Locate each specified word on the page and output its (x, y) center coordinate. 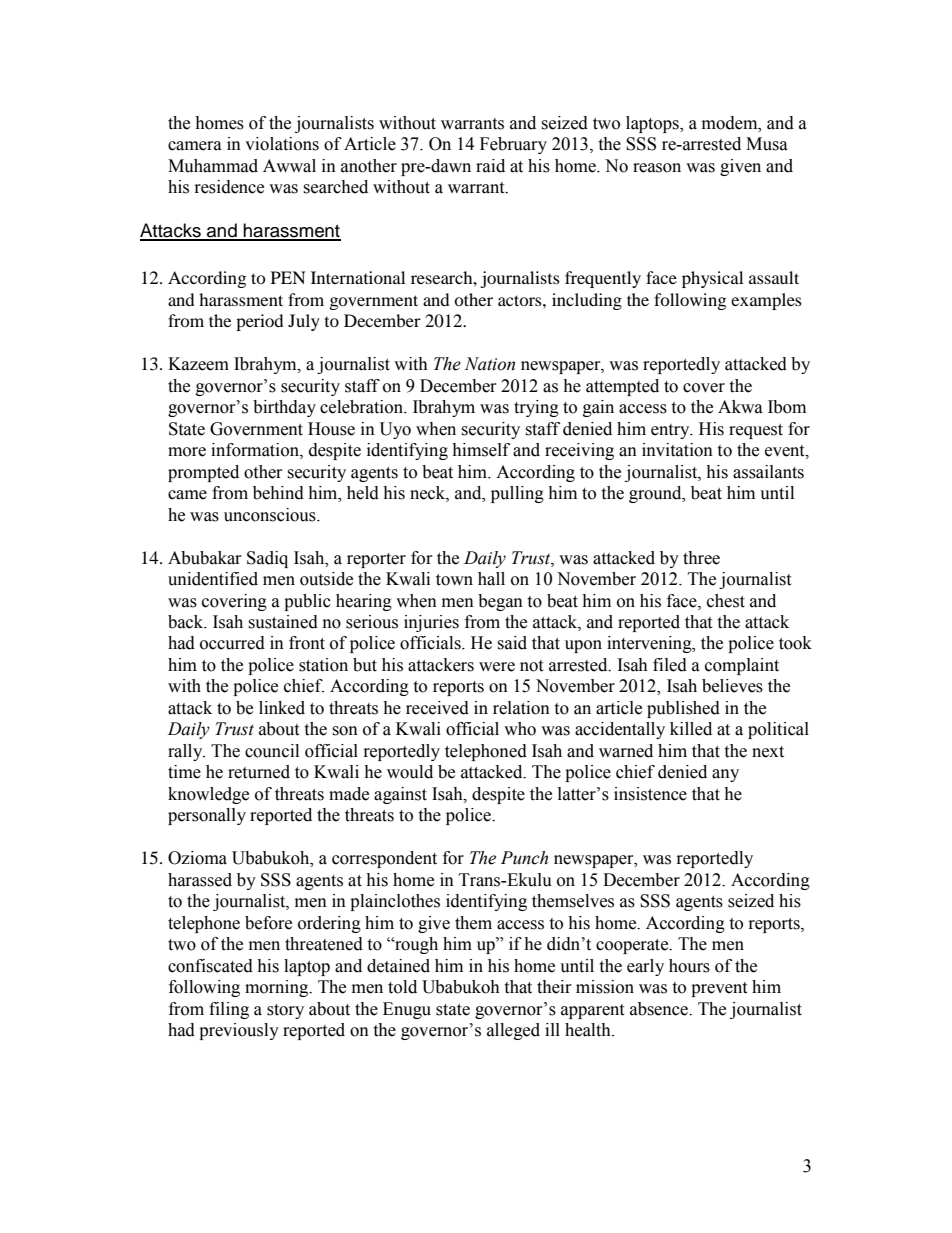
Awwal (289, 166)
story (285, 1011)
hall (491, 579)
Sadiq (267, 559)
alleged (513, 1031)
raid (490, 166)
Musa (767, 144)
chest (726, 601)
